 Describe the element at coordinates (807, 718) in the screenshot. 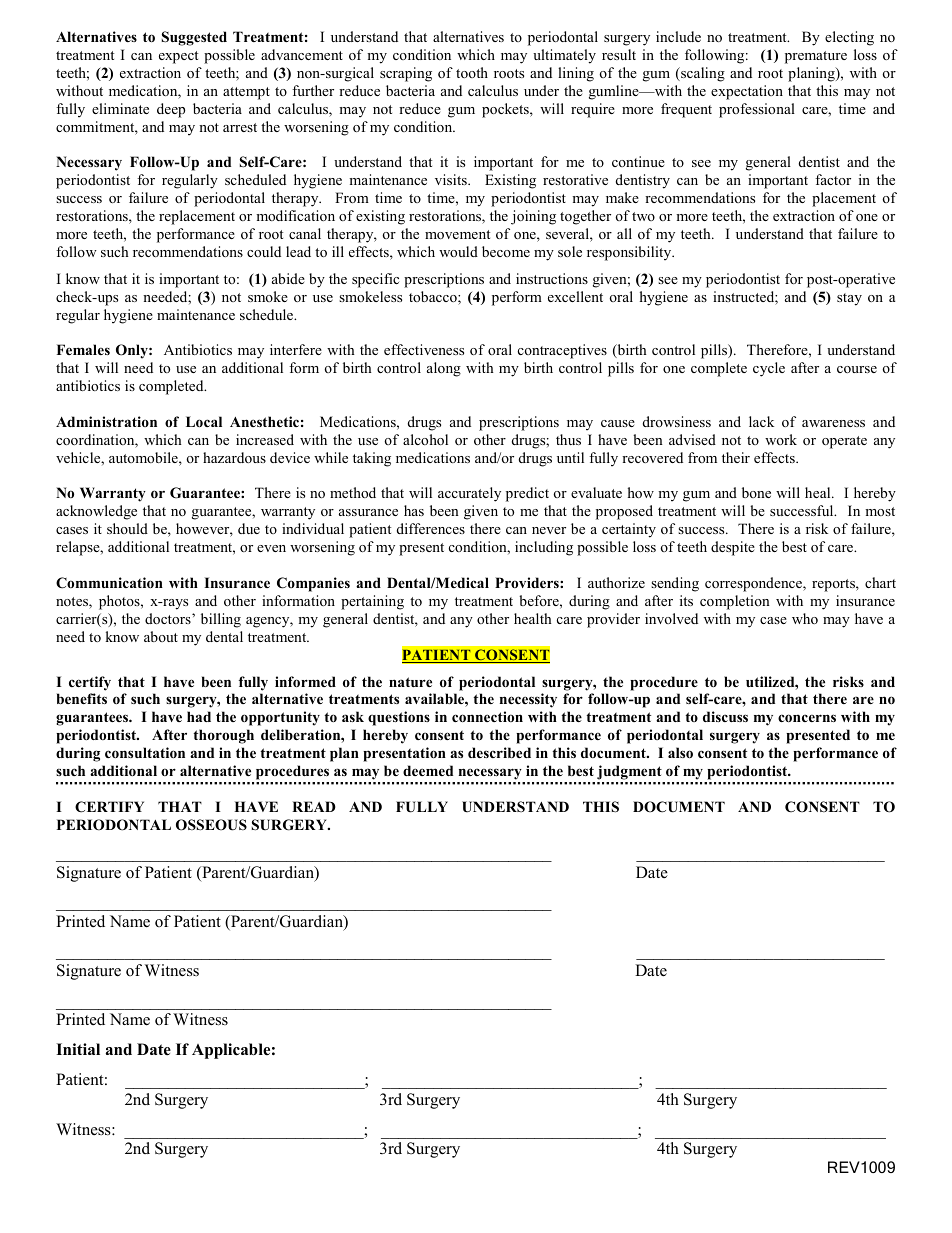

I see `concerns` at that location.
